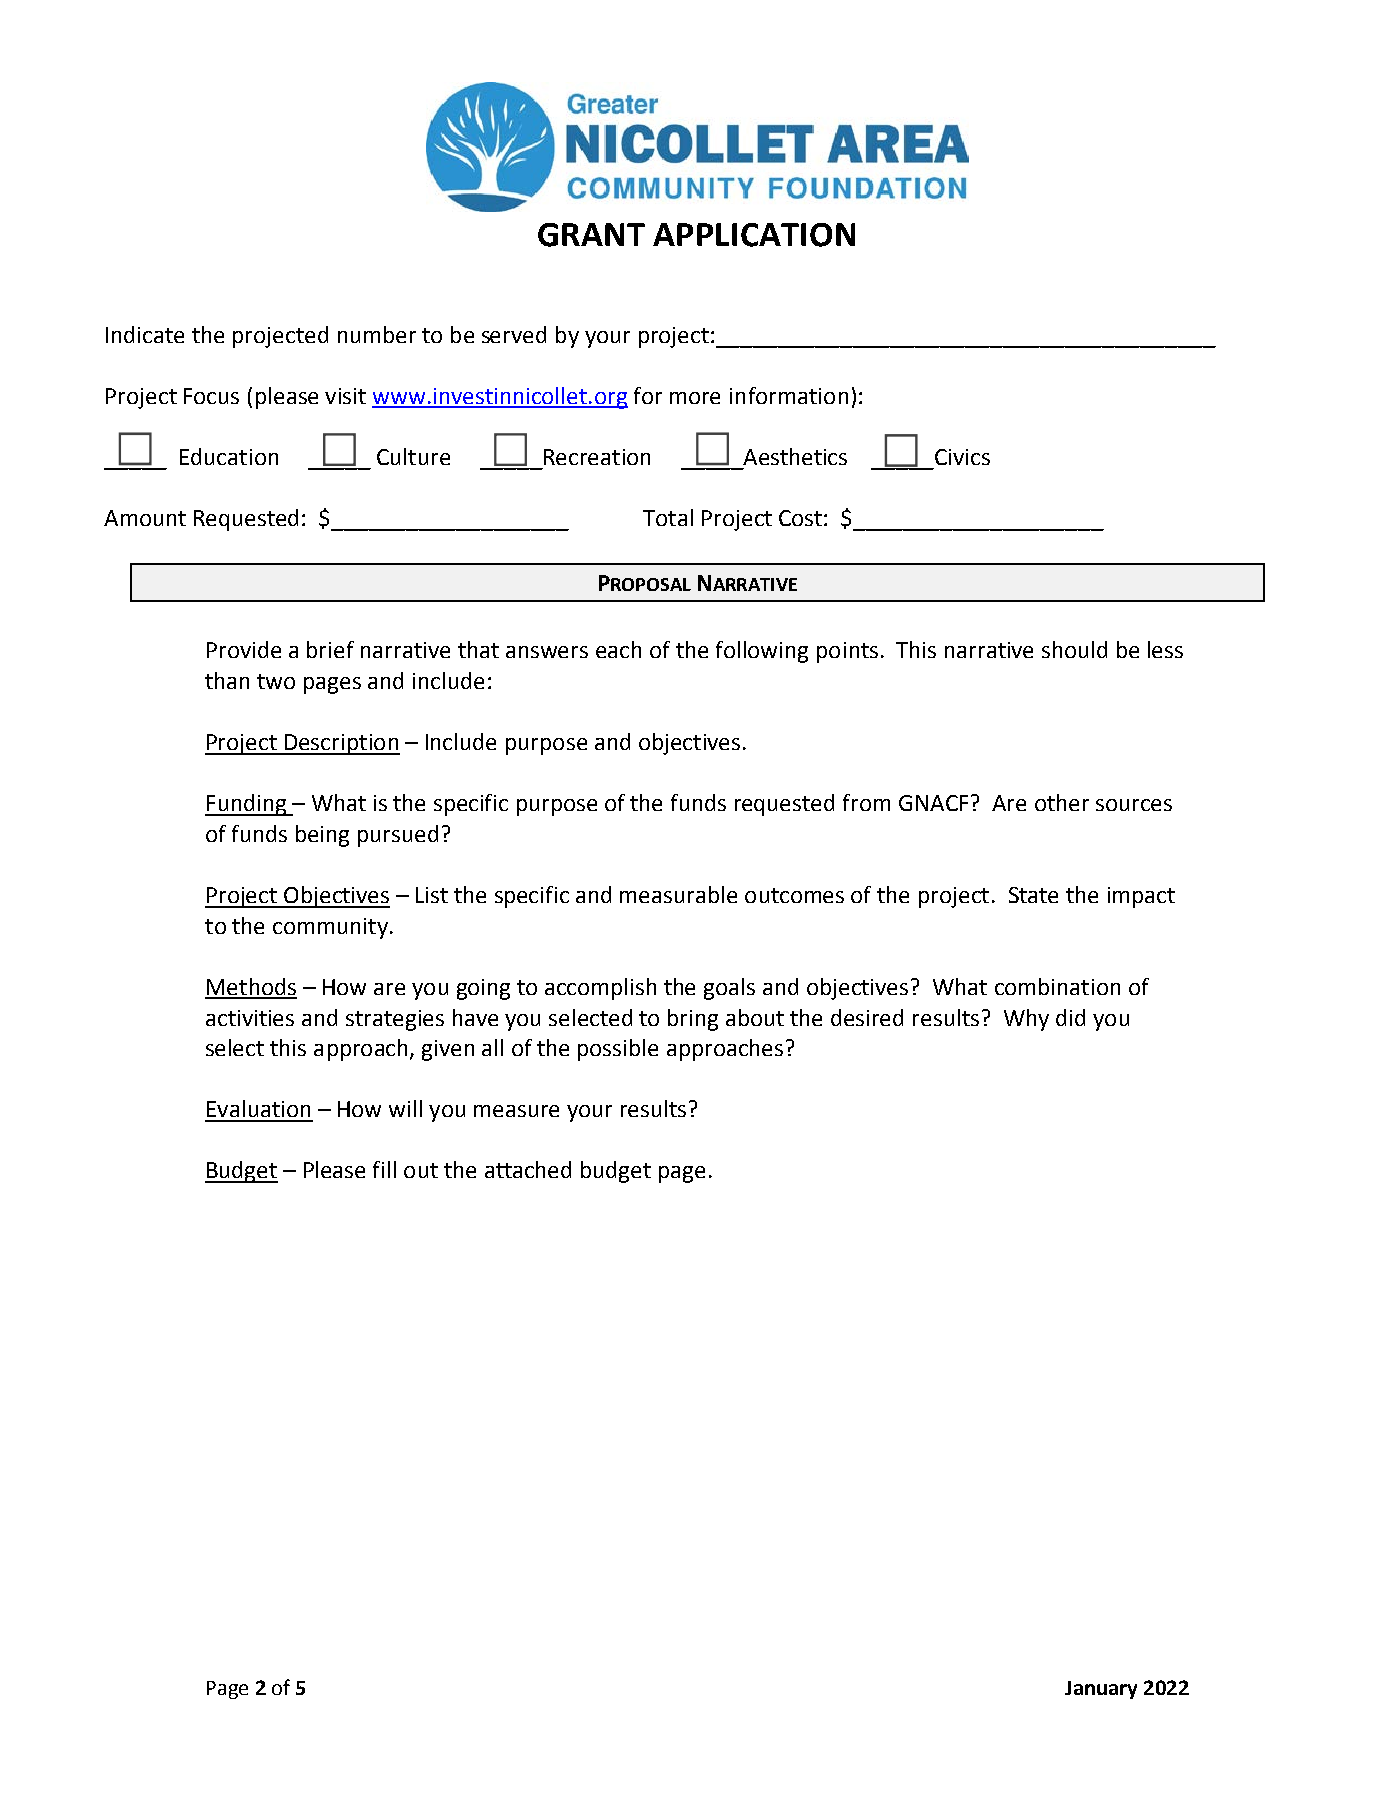 This screenshot has height=1805, width=1395. I want to click on attached, so click(528, 1169).
